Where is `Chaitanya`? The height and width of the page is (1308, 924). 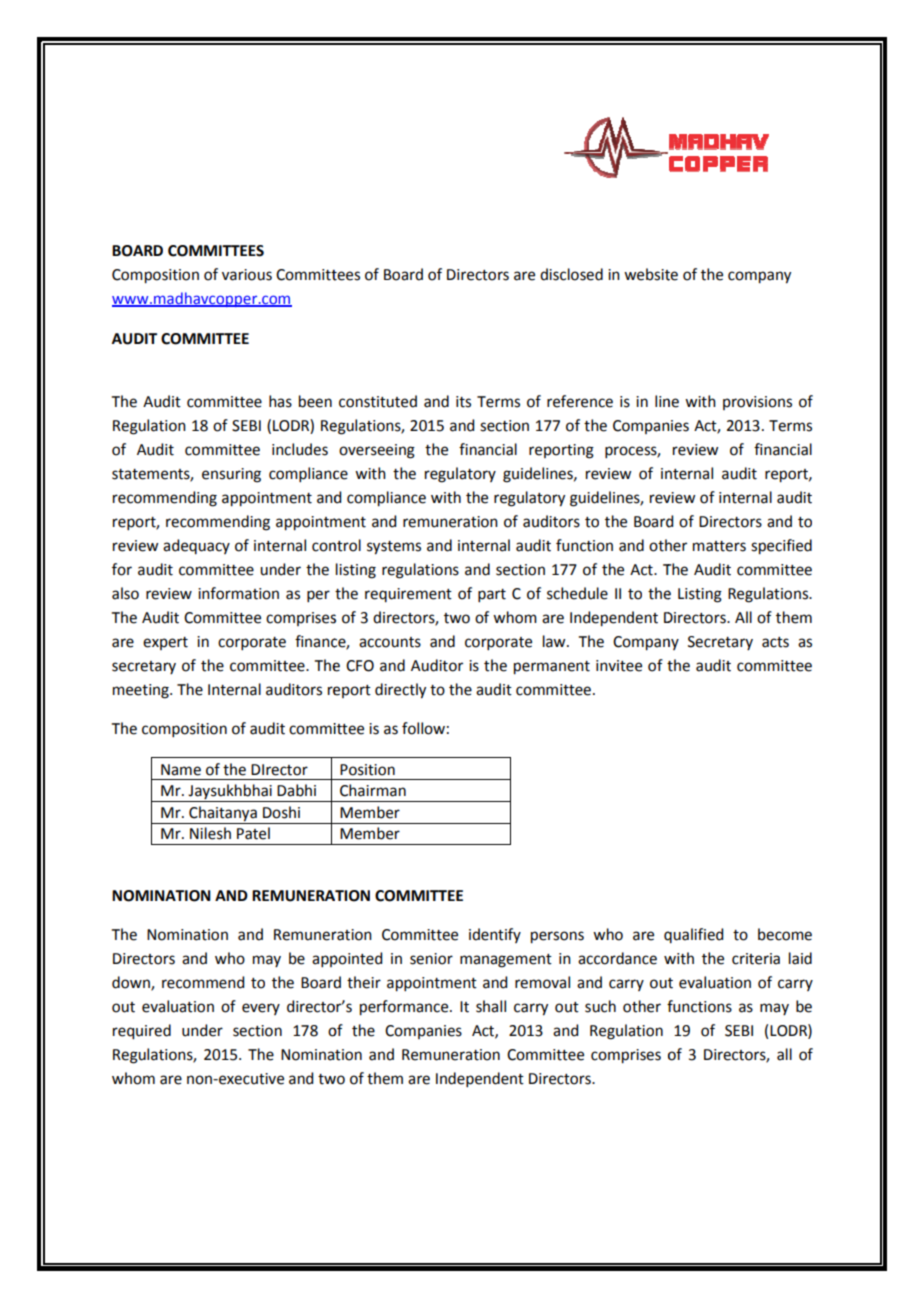
Chaitanya is located at coordinates (223, 814).
